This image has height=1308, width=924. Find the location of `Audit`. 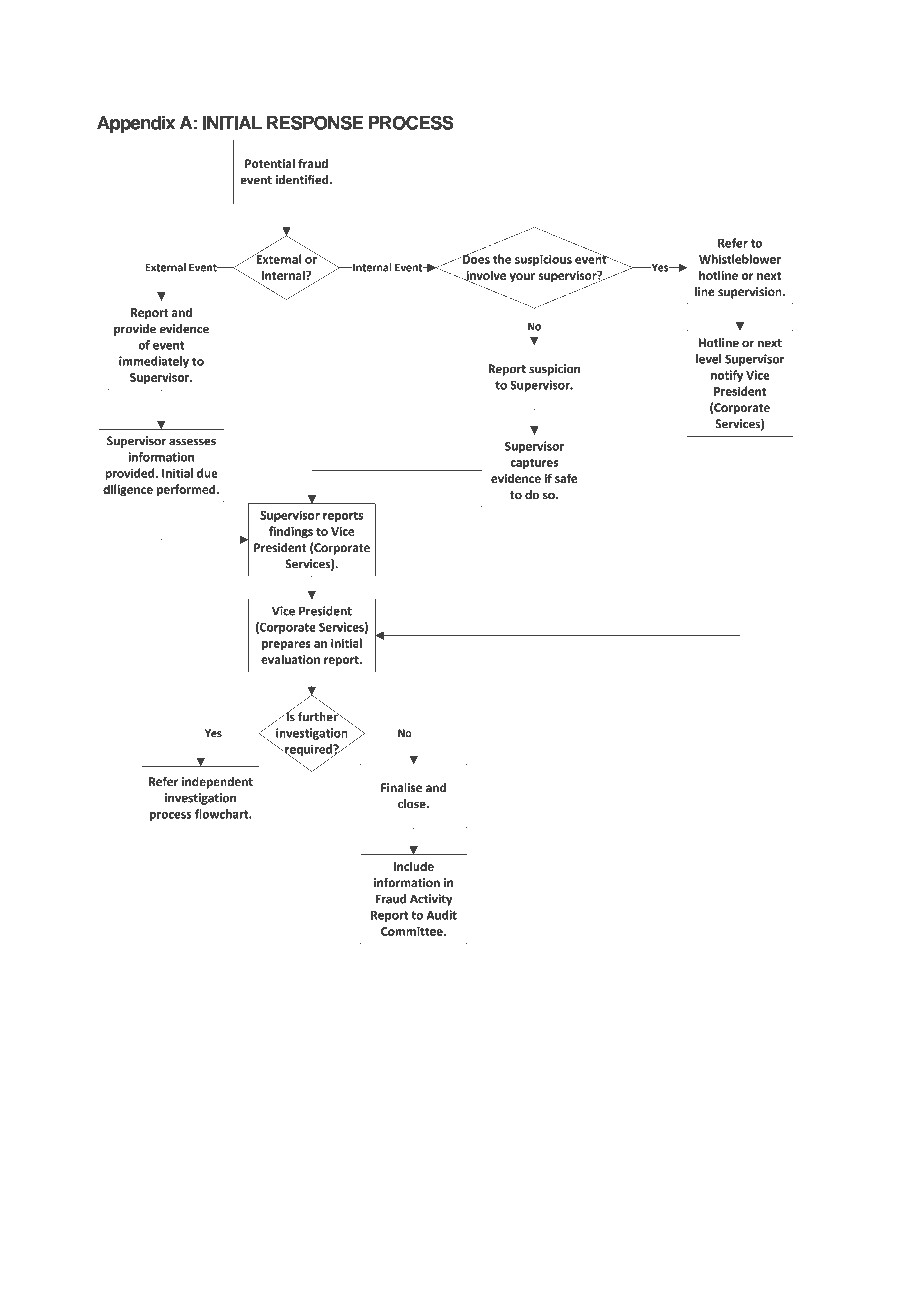

Audit is located at coordinates (442, 915).
